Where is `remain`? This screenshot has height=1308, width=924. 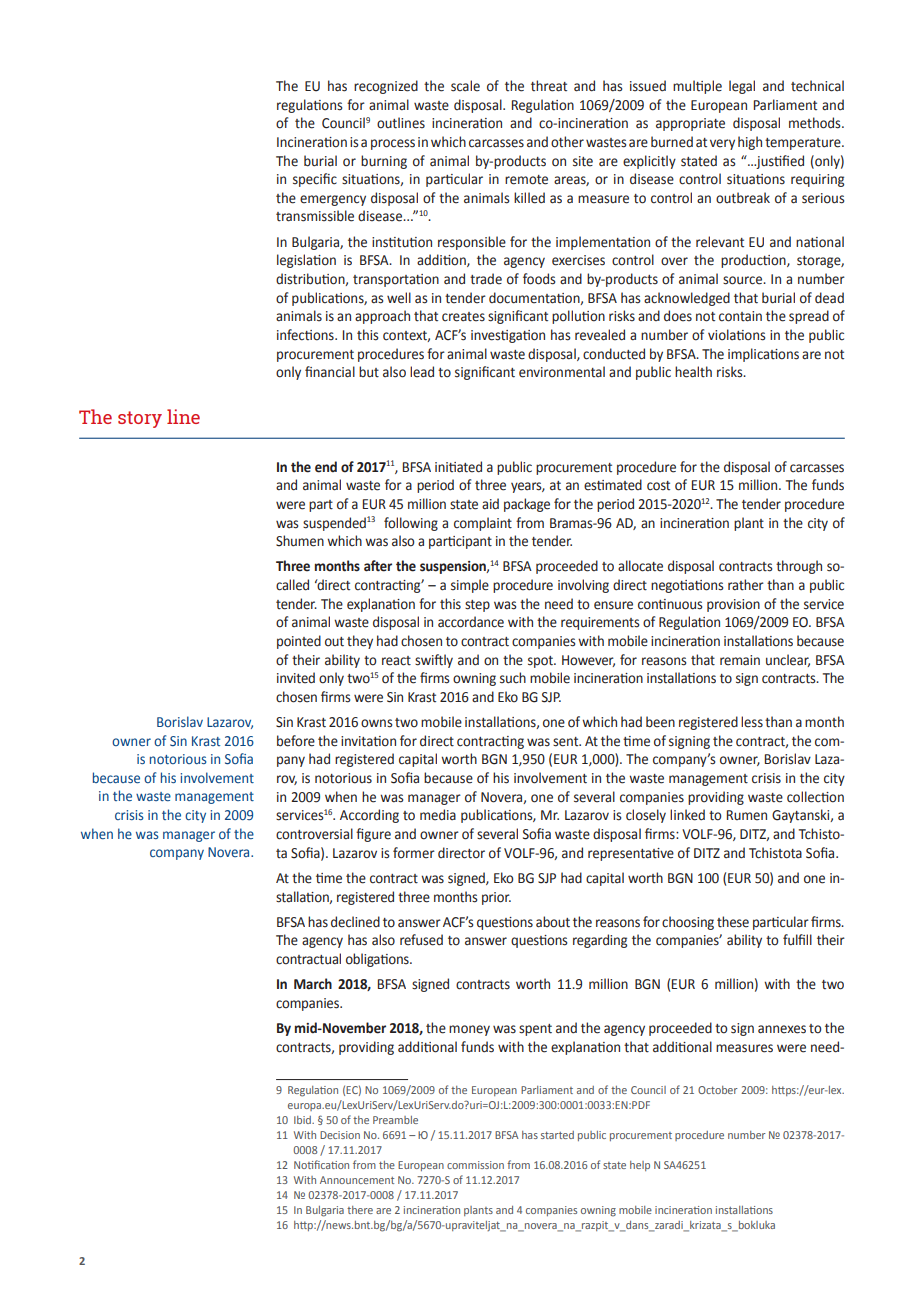 remain is located at coordinates (740, 660).
